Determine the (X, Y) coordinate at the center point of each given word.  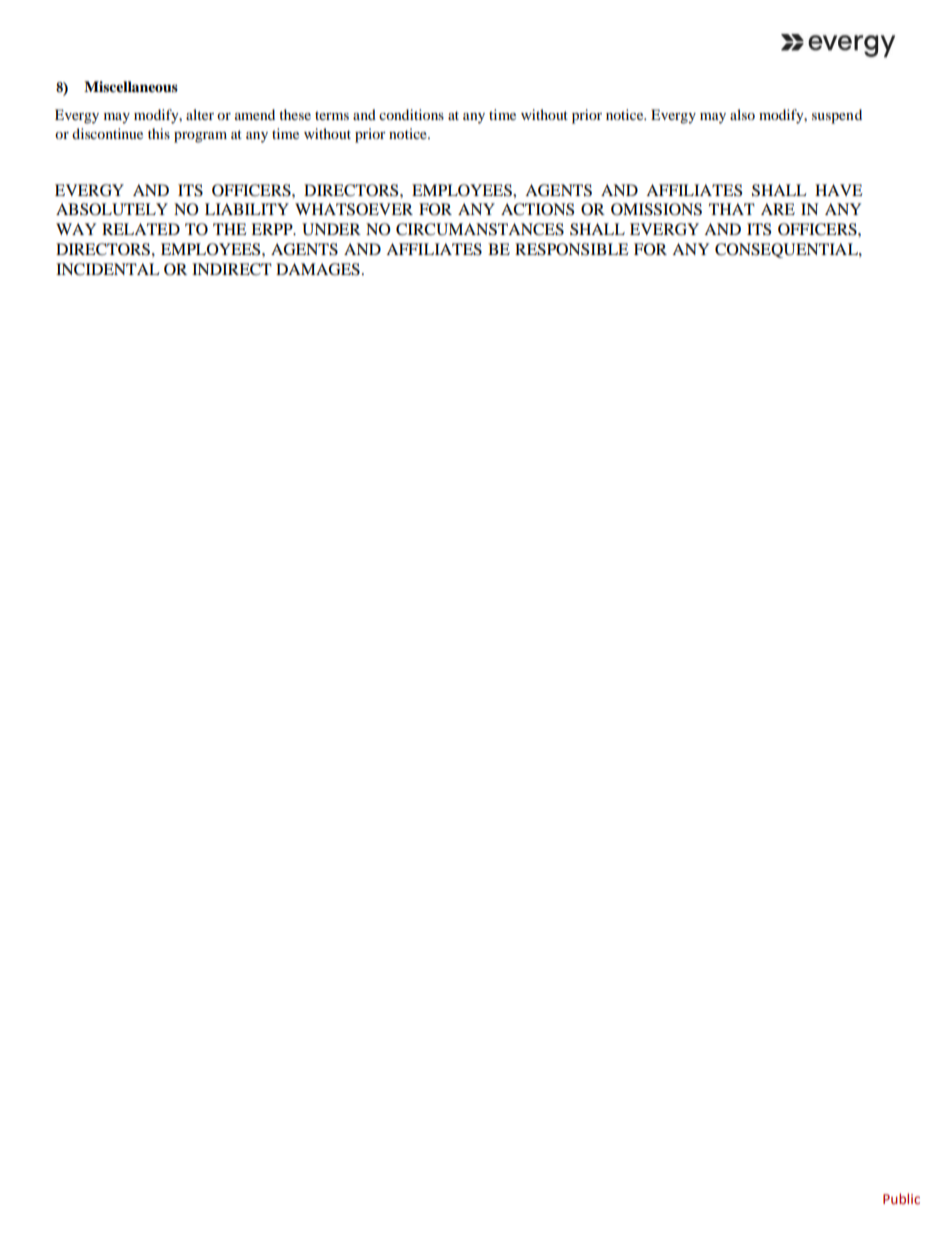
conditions (411, 114)
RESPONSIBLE (572, 249)
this (159, 133)
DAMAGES (318, 269)
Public (901, 1199)
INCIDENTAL (108, 269)
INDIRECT (232, 269)
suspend (837, 116)
